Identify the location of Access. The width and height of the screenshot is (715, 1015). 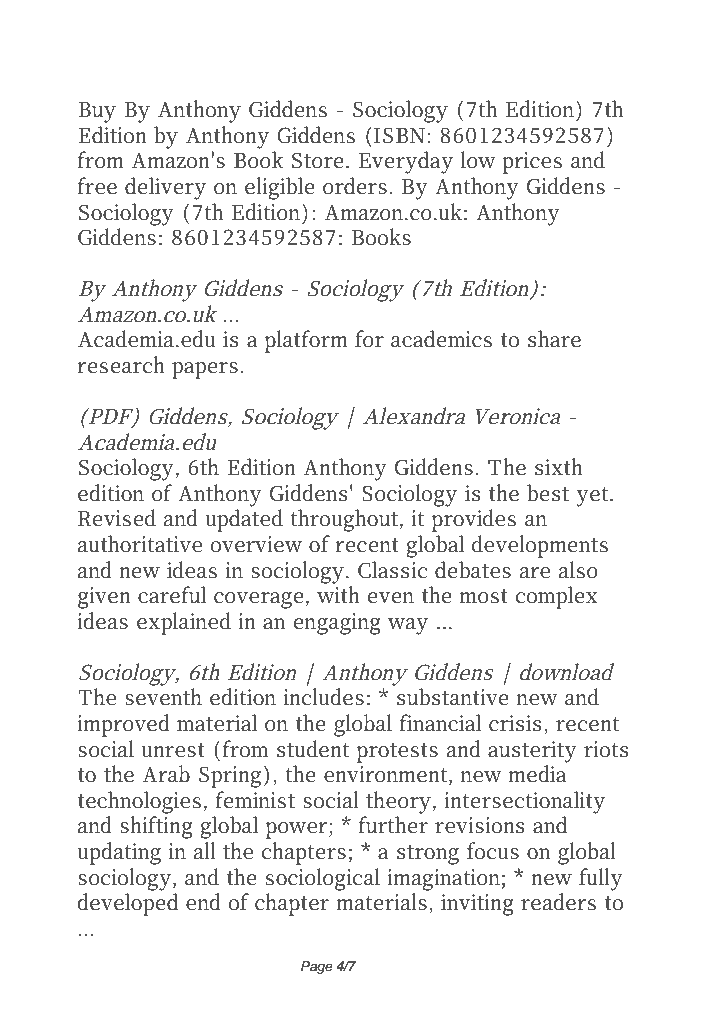
(120, 41).
